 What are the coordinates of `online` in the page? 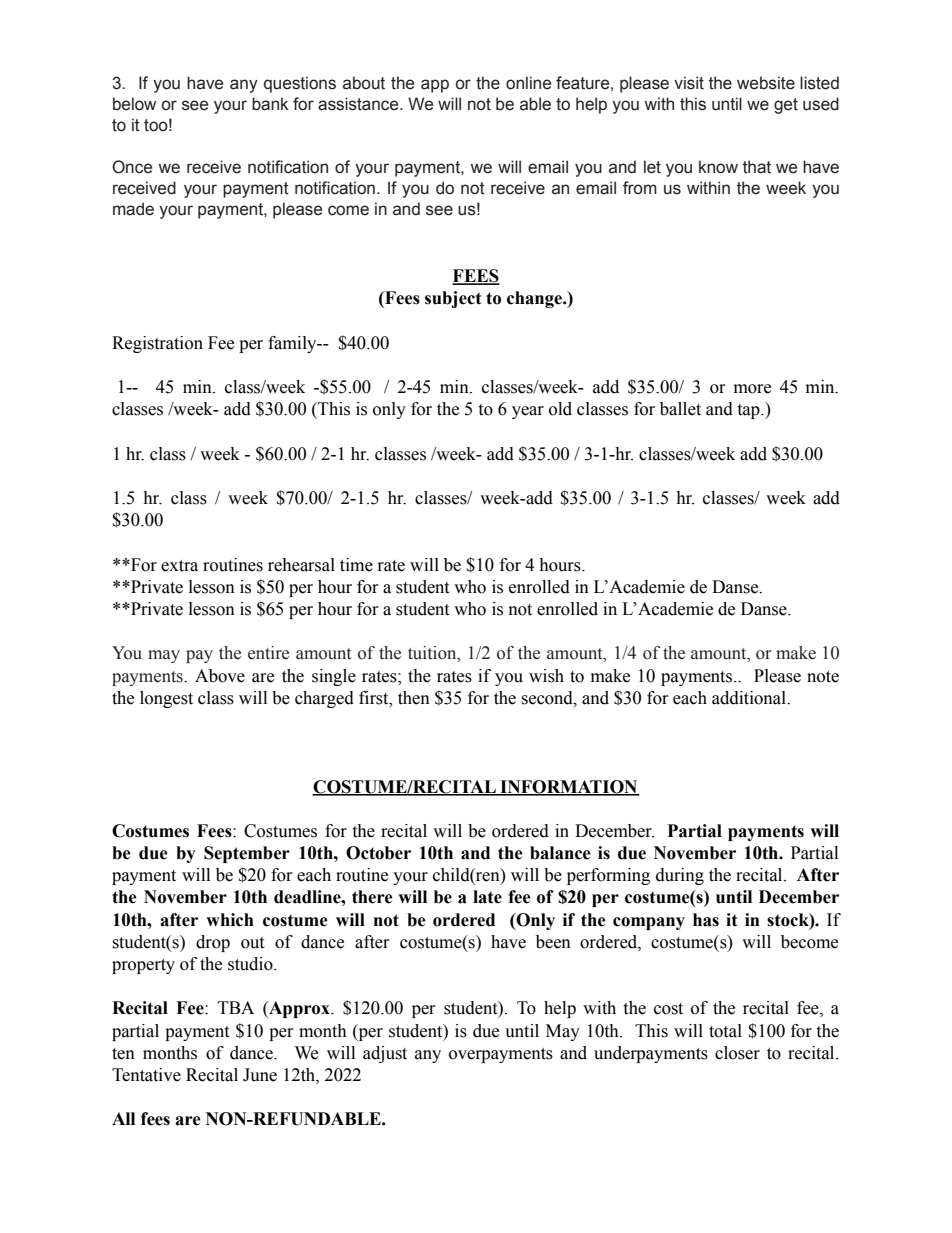 It's located at (528, 83).
